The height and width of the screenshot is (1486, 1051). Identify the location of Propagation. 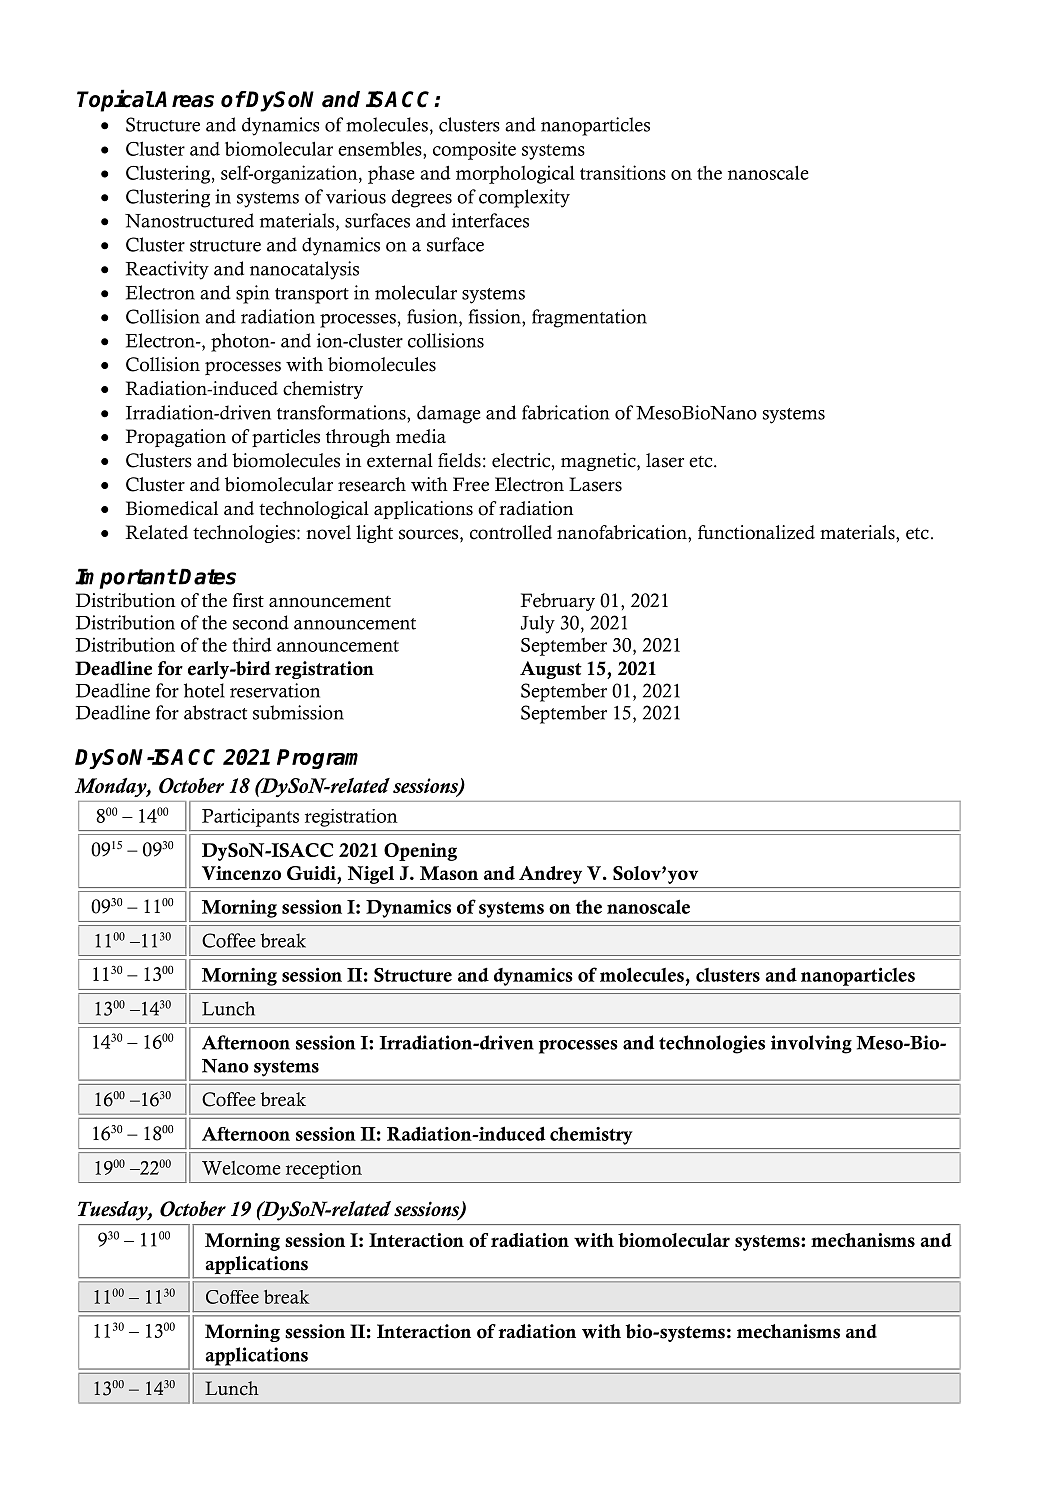
(176, 438).
